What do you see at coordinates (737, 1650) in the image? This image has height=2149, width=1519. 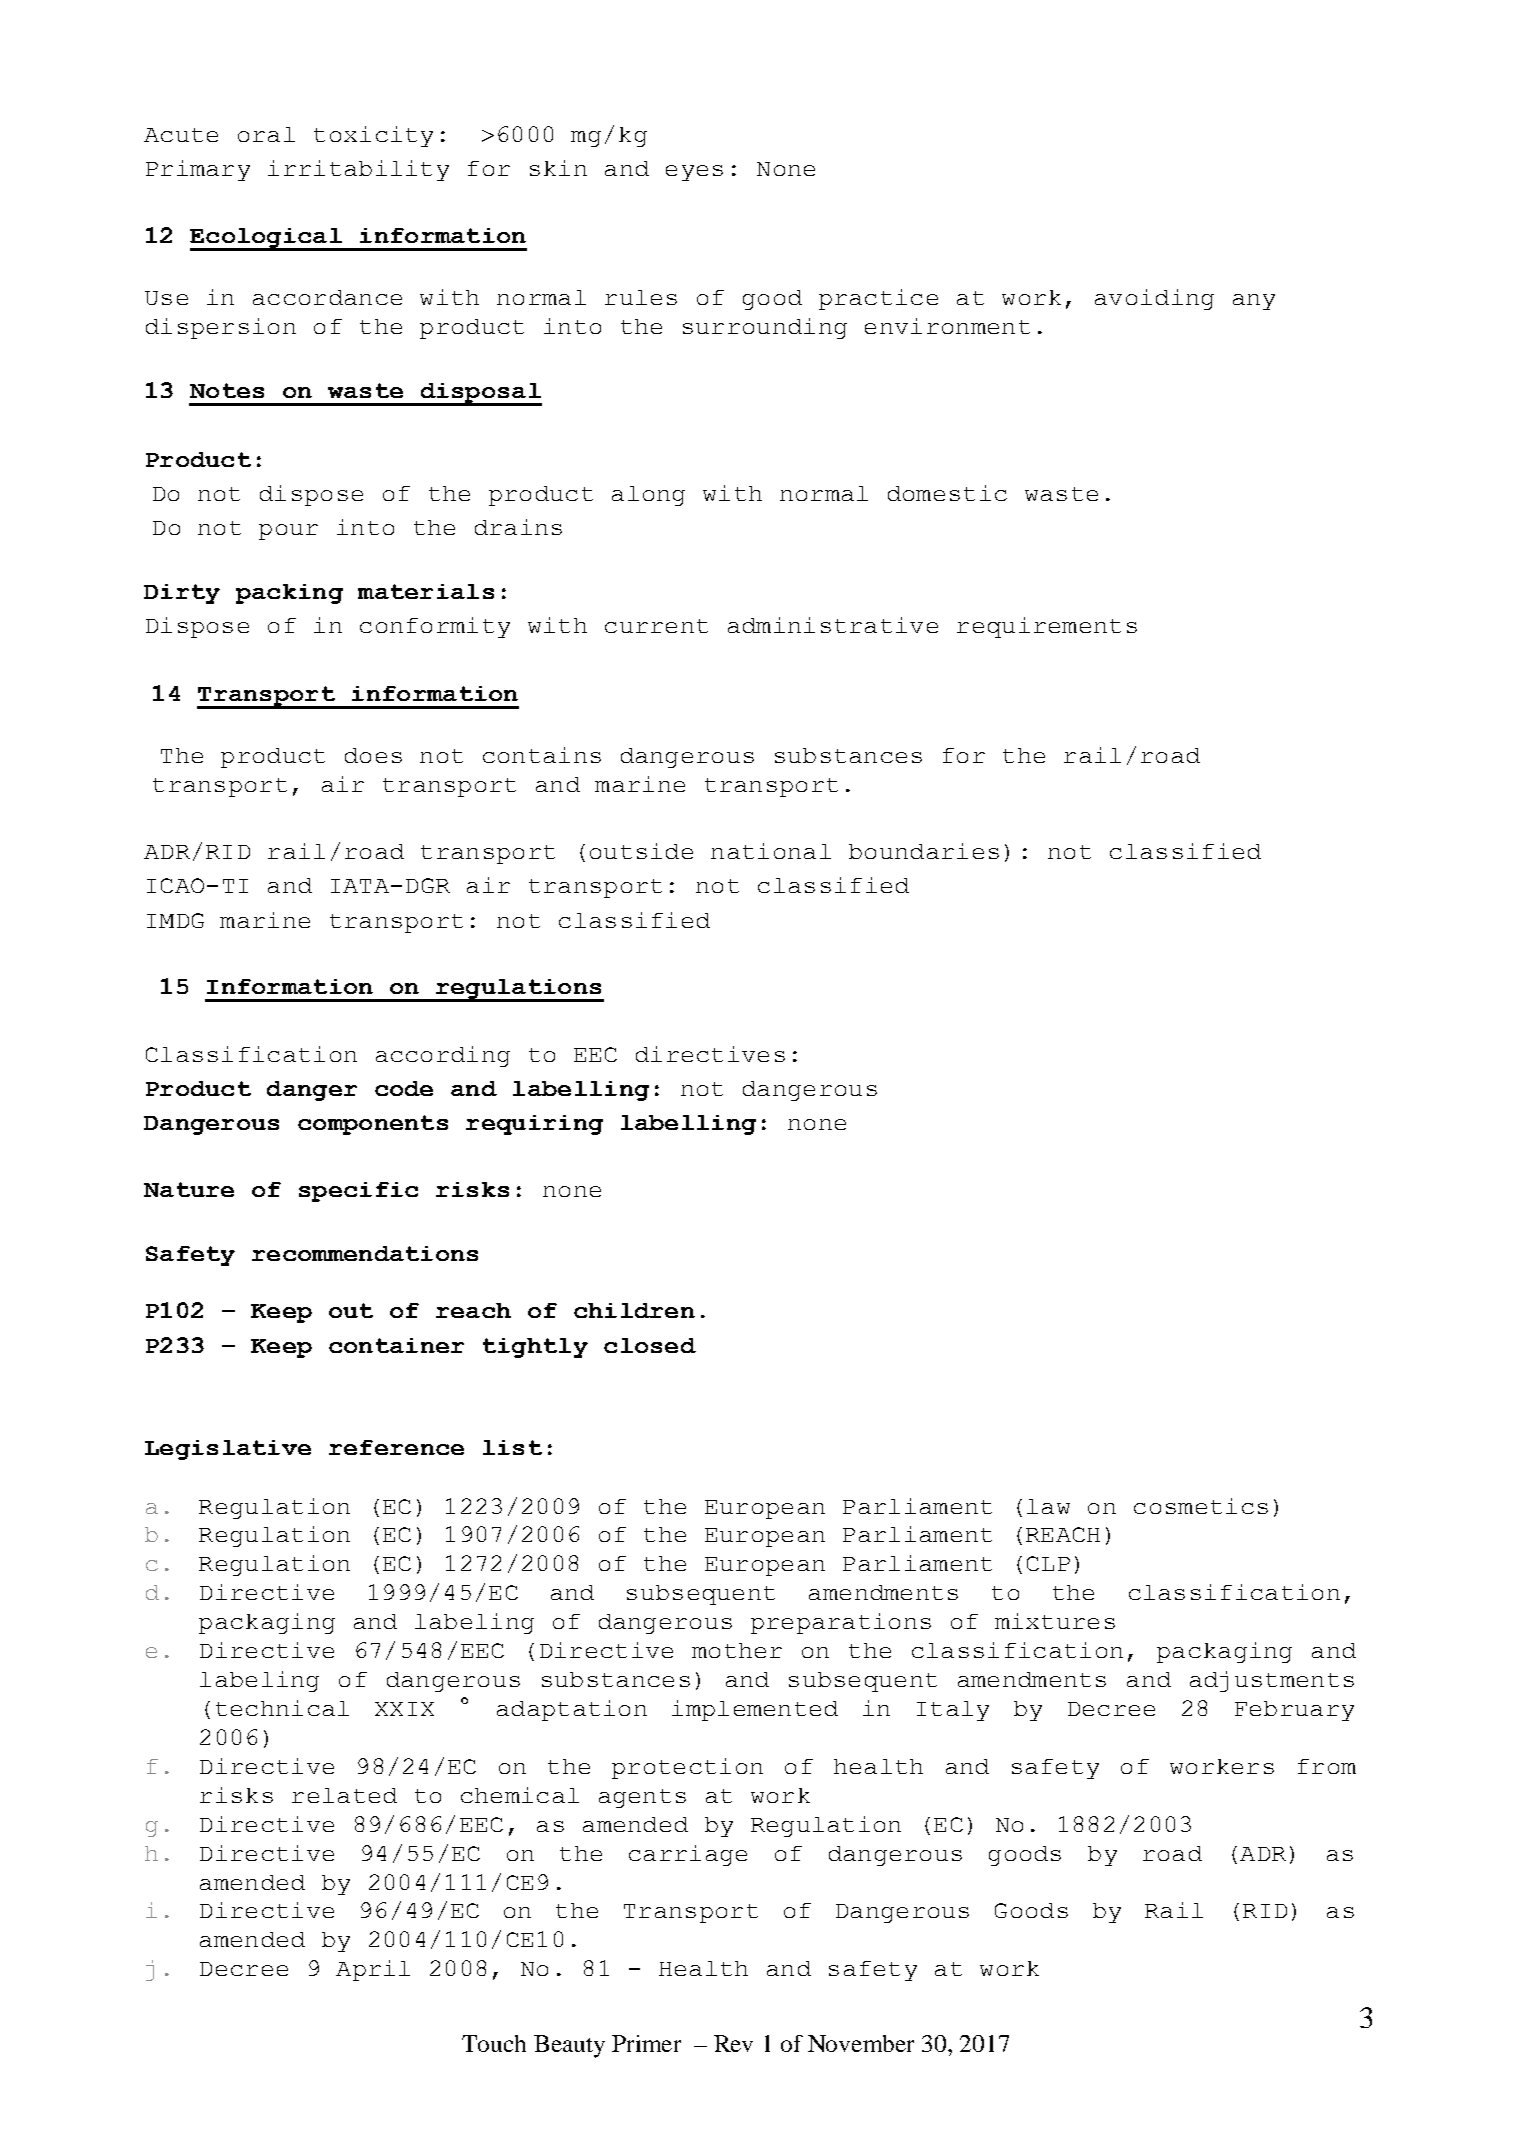 I see `mother` at bounding box center [737, 1650].
